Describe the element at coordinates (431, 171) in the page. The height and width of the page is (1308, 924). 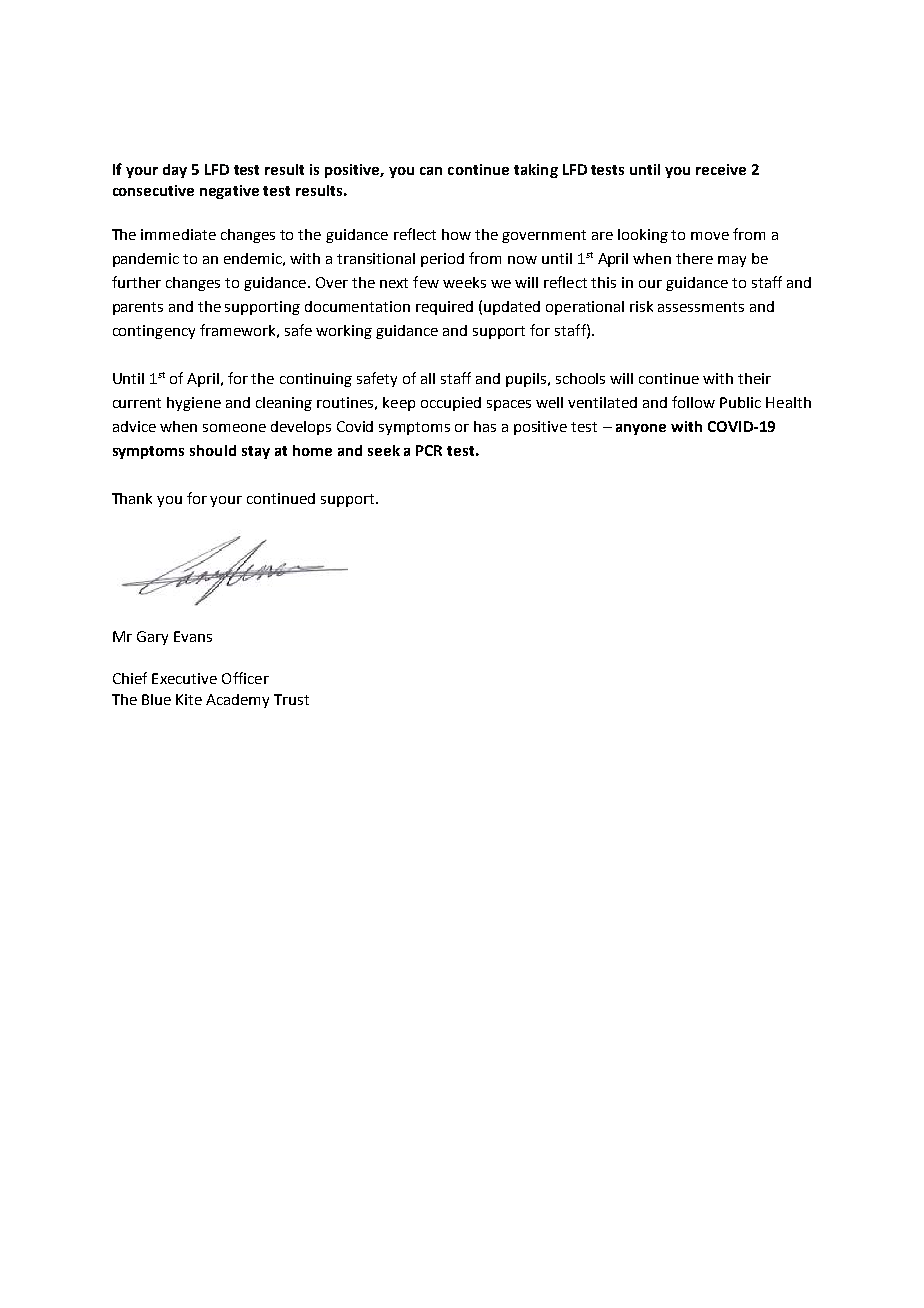
I see `can` at that location.
